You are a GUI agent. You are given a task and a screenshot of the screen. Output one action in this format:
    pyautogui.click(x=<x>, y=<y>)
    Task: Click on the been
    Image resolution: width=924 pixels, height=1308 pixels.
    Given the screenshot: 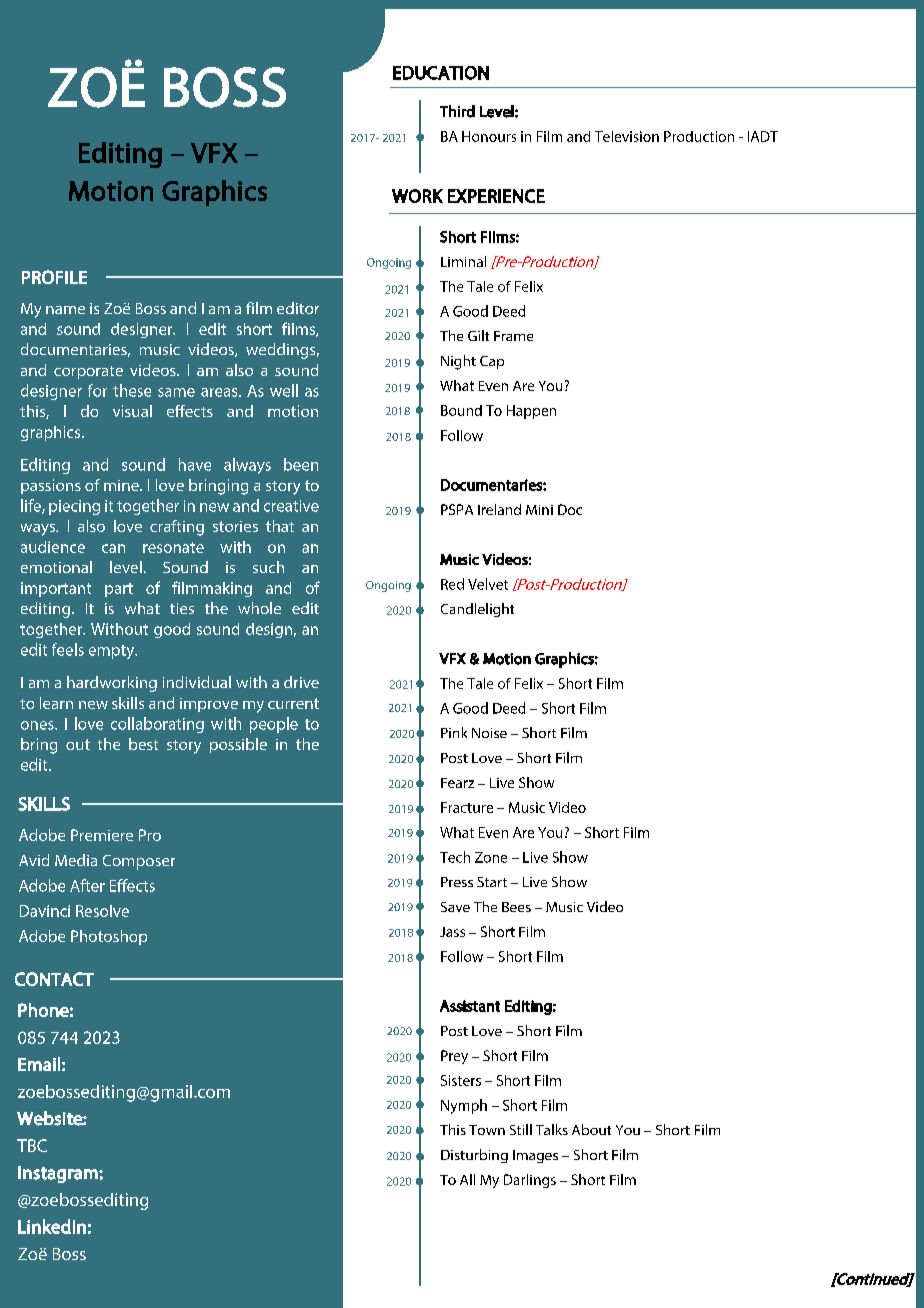 What is the action you would take?
    pyautogui.click(x=301, y=464)
